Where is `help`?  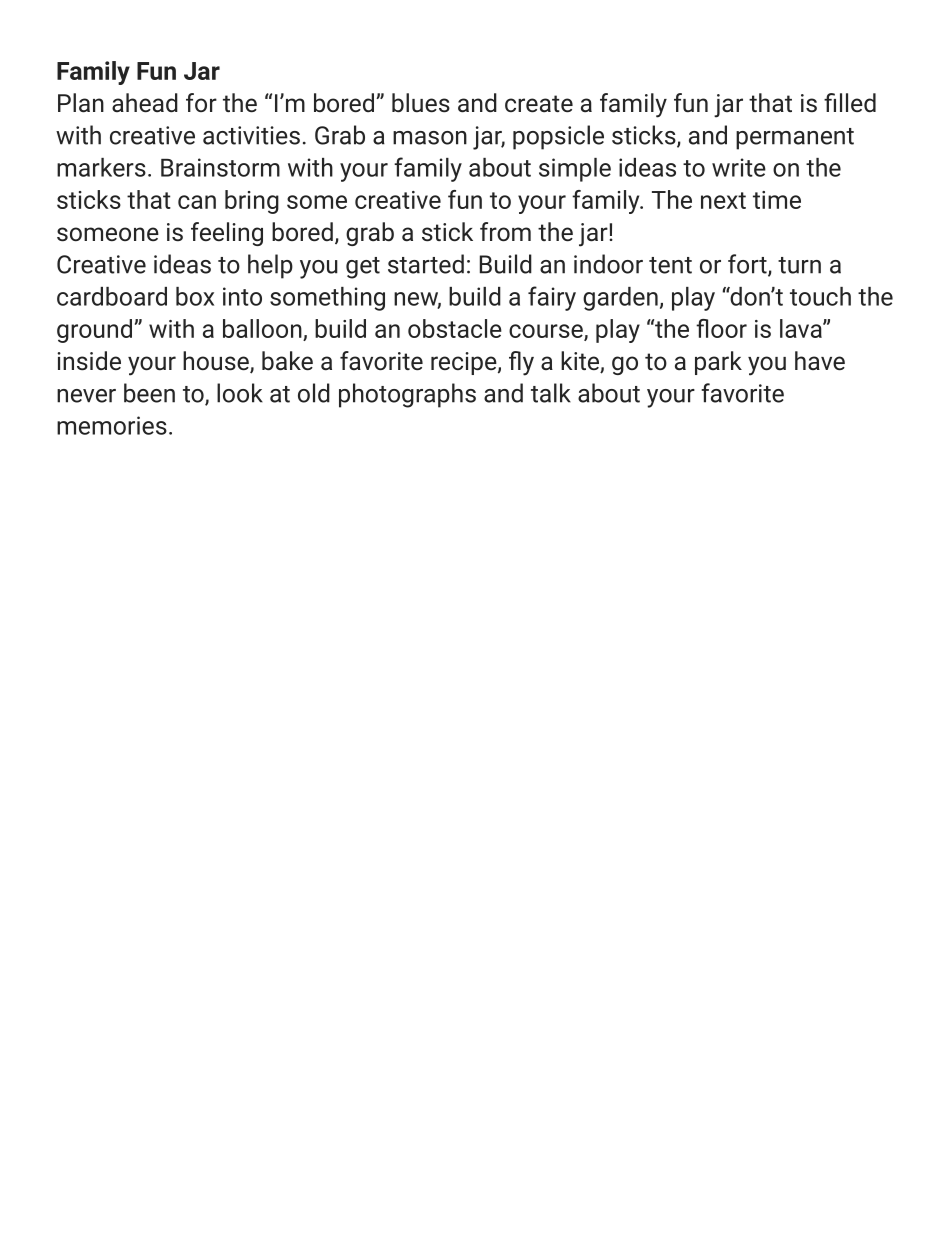
help is located at coordinates (270, 266).
